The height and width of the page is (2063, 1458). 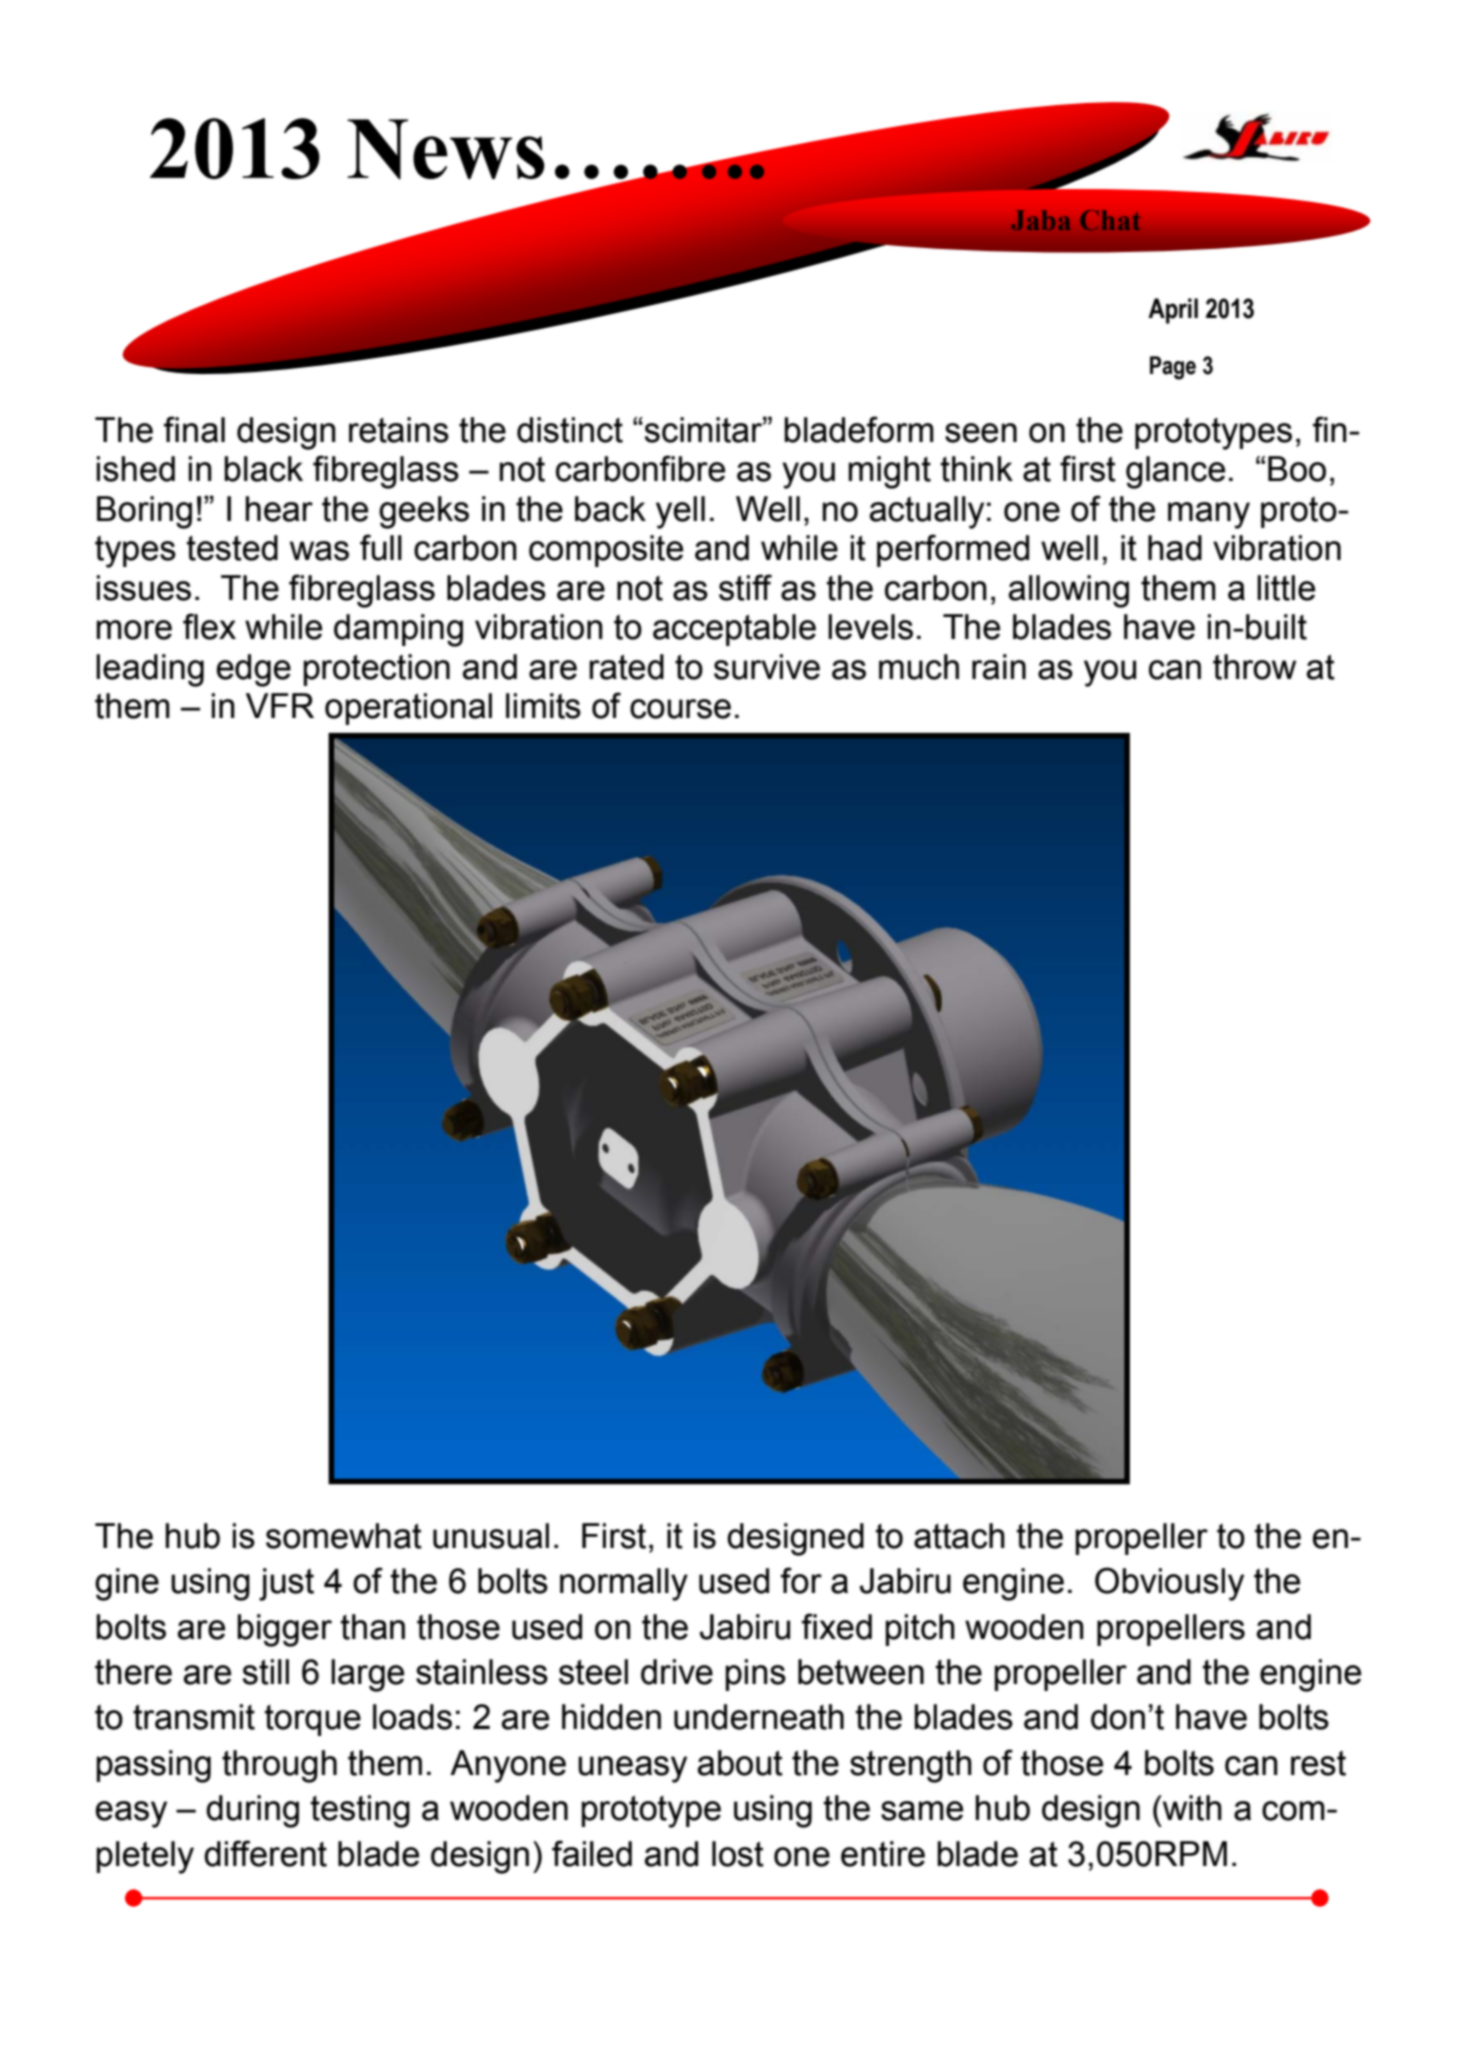 I want to click on somewhat, so click(x=344, y=1536).
